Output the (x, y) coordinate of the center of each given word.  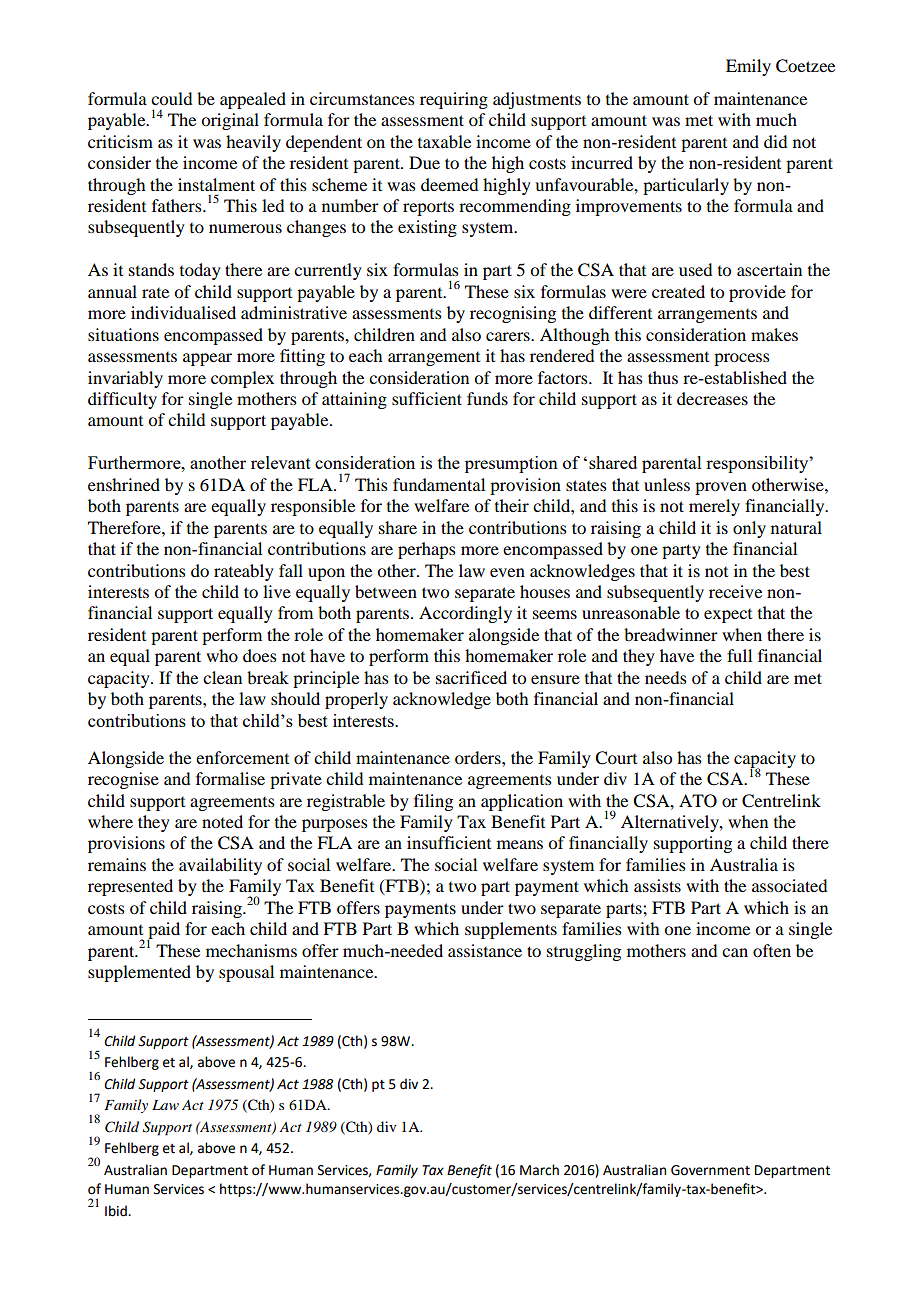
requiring (454, 100)
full (739, 655)
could (171, 98)
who (222, 655)
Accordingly (465, 614)
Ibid (117, 1211)
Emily (748, 67)
